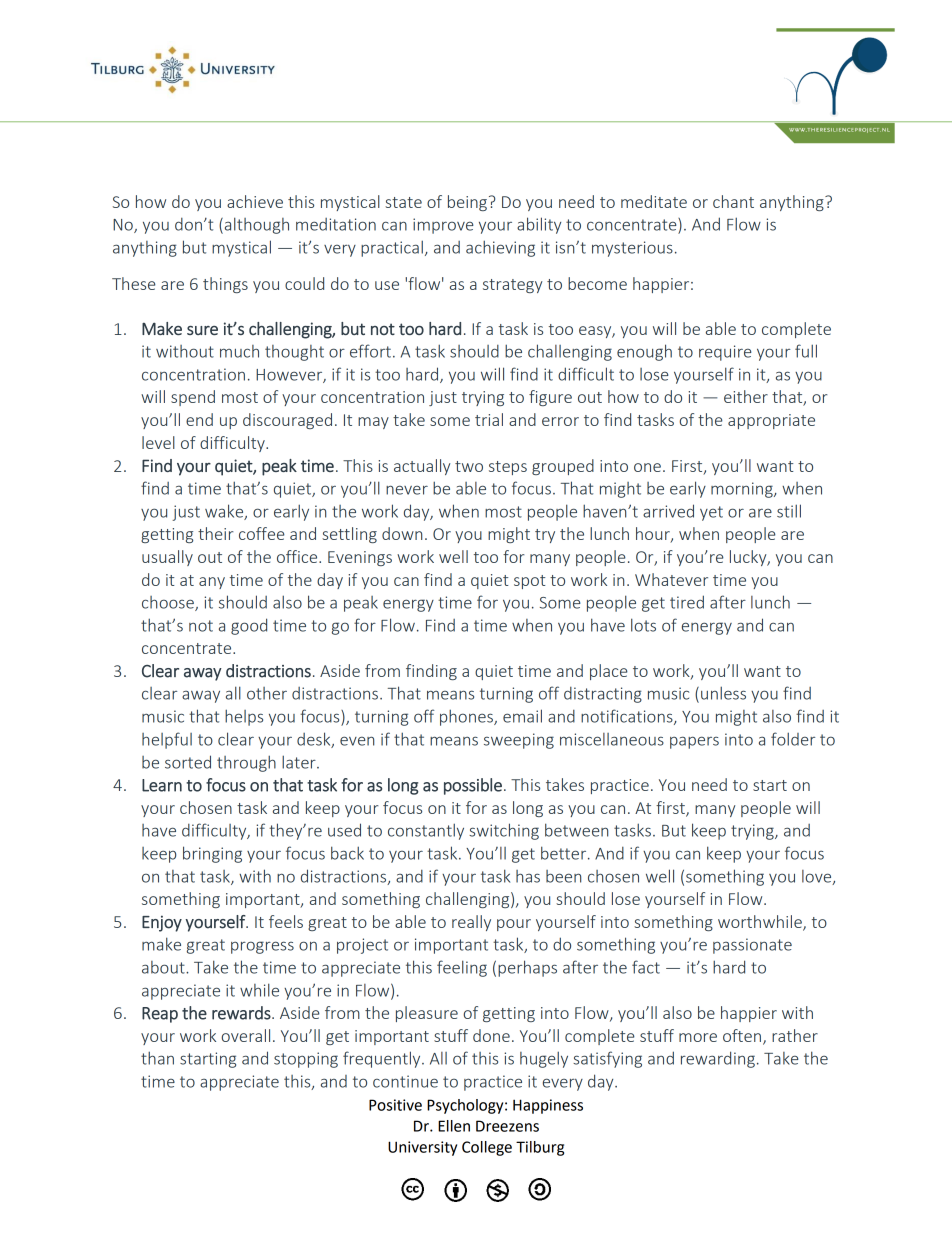 The height and width of the screenshot is (1233, 952). Describe the element at coordinates (267, 693) in the screenshot. I see `other` at that location.
